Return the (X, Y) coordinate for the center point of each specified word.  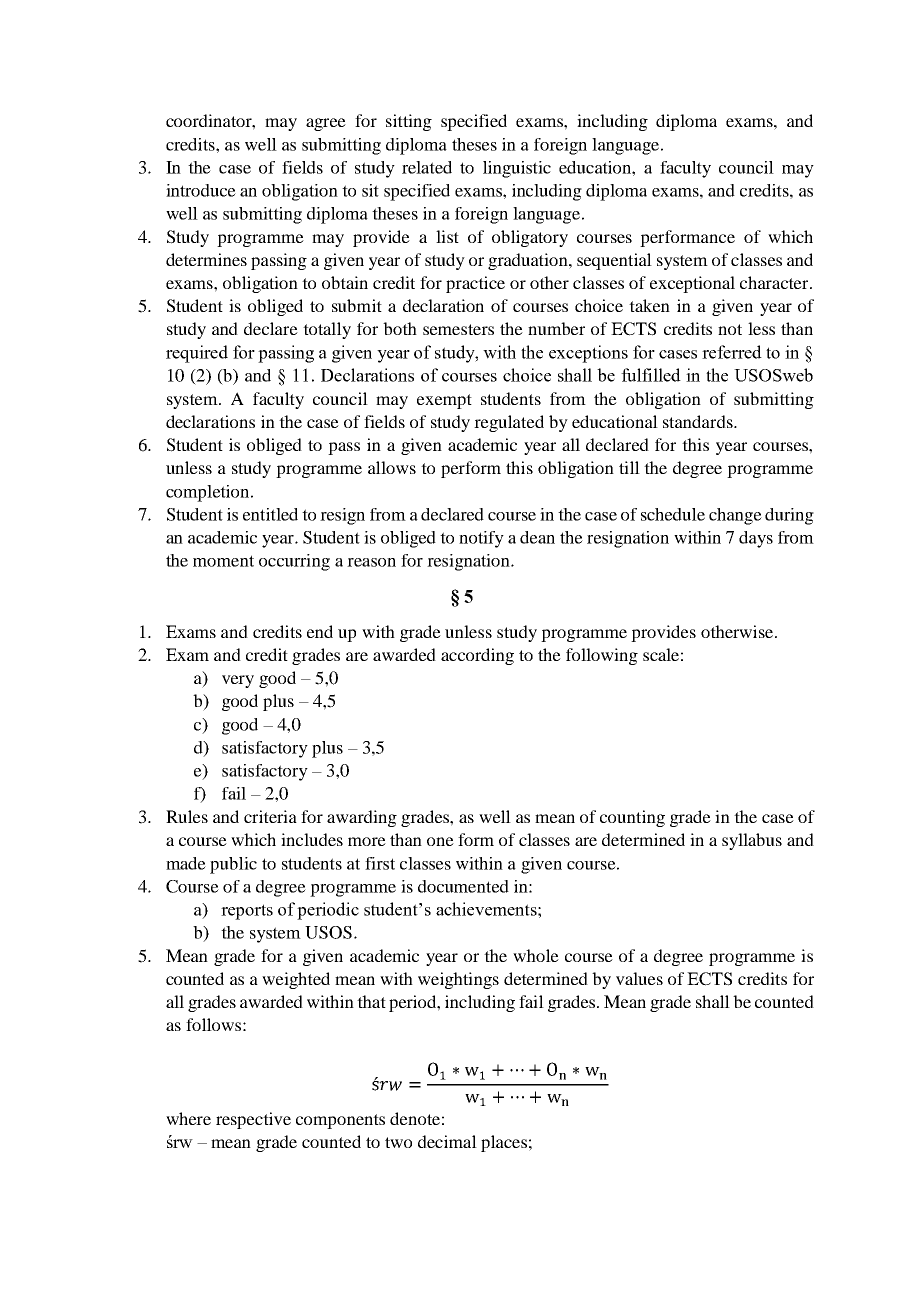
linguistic (517, 169)
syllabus (752, 841)
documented (463, 886)
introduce (201, 190)
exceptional (692, 284)
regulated (509, 423)
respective (253, 1120)
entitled (270, 514)
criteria (270, 816)
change (735, 516)
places (504, 1143)
